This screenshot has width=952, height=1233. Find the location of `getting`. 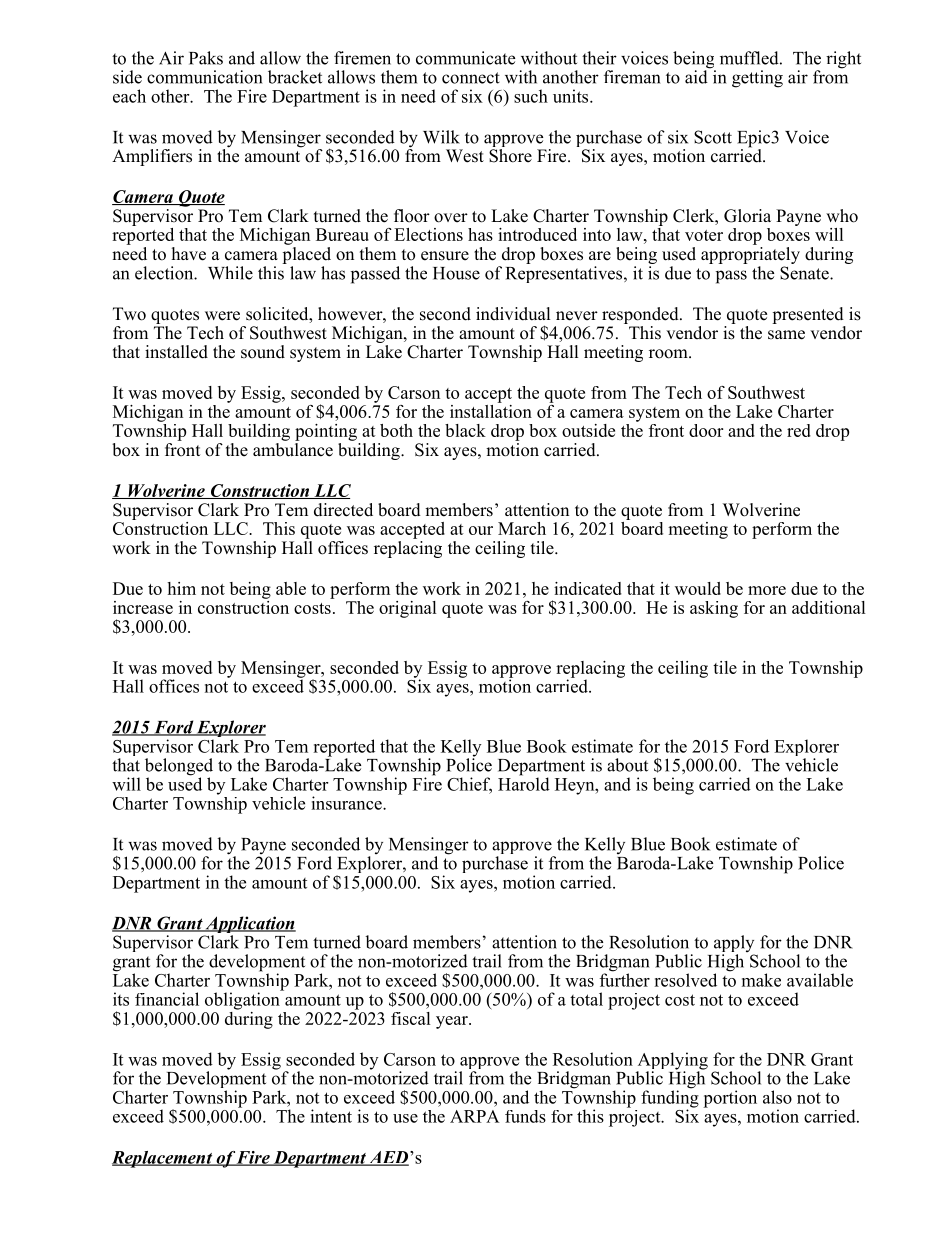

getting is located at coordinates (757, 79).
